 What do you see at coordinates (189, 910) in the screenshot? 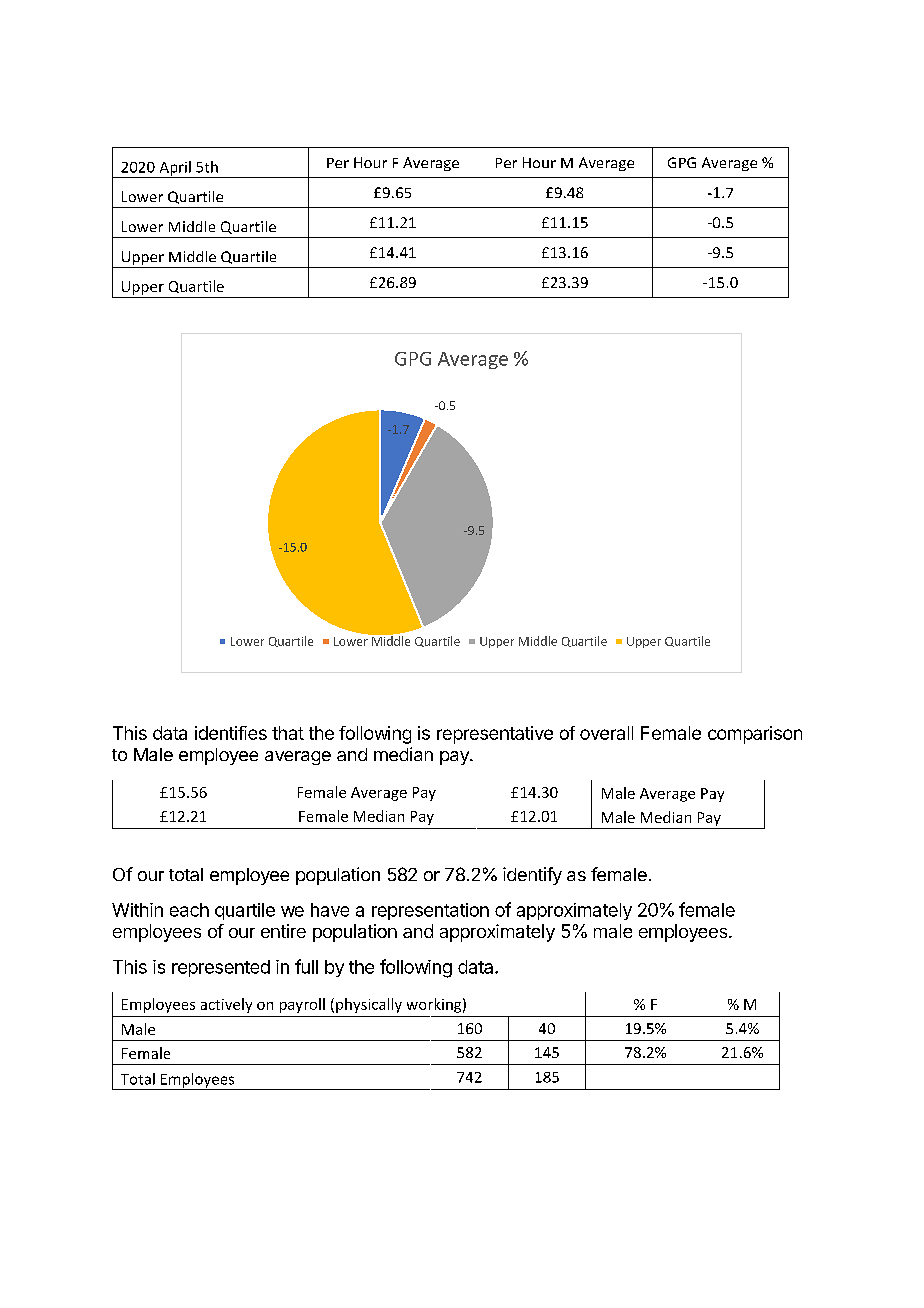
I see `each` at bounding box center [189, 910].
